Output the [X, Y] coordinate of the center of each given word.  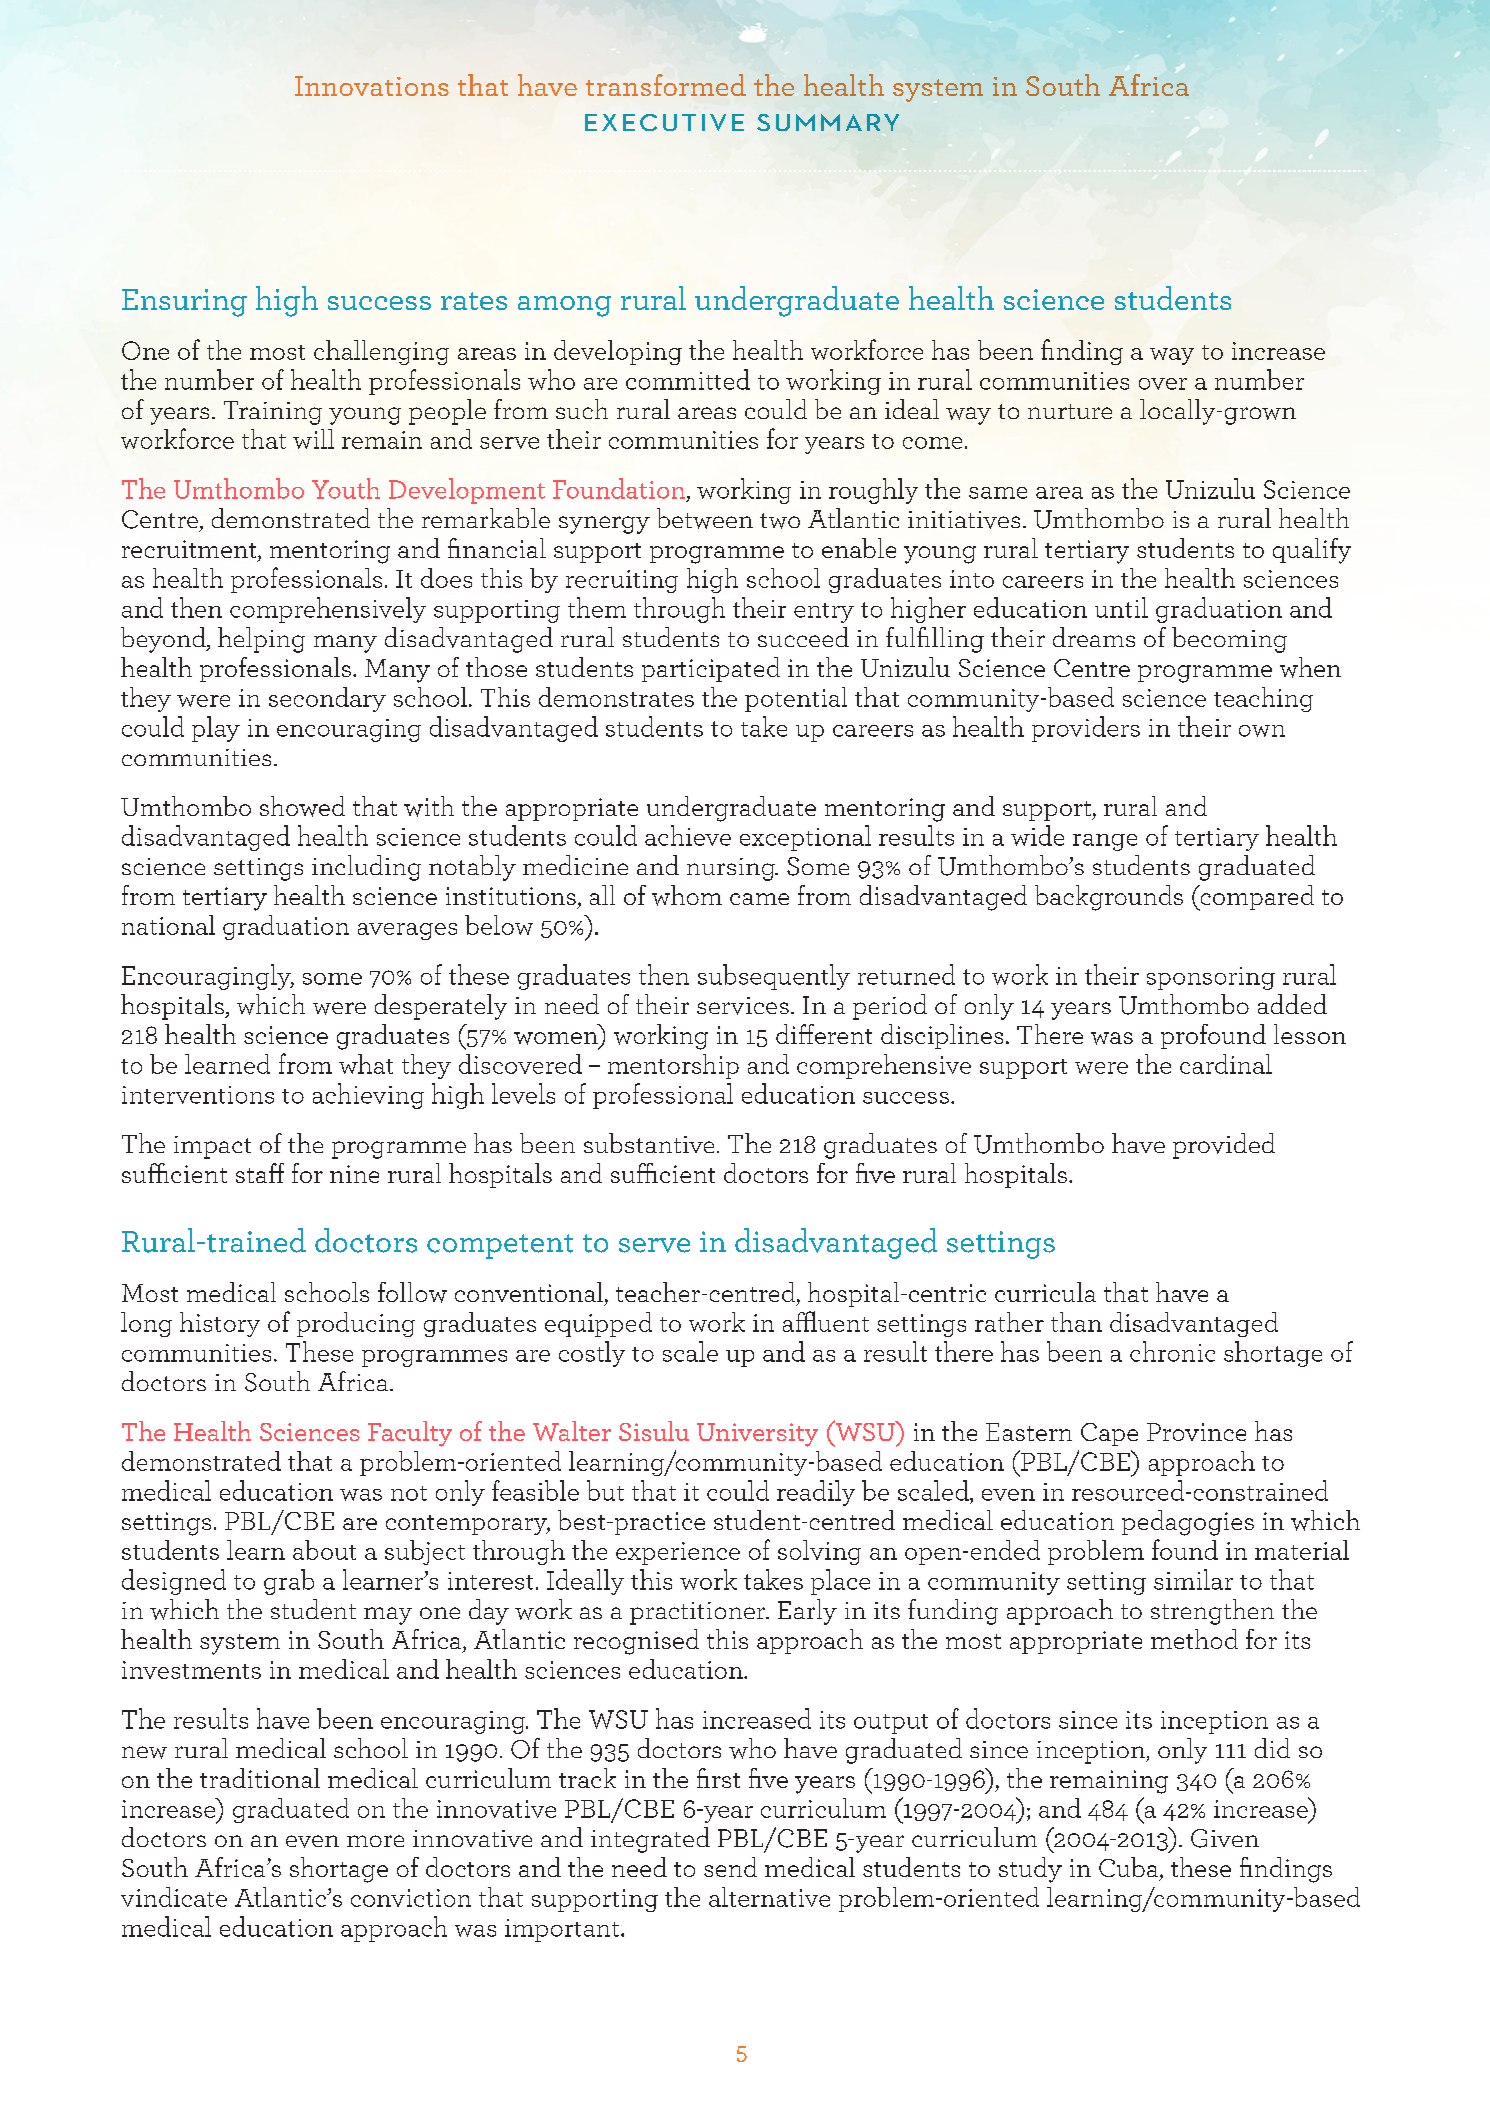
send [730, 1867]
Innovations [372, 86]
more [375, 1841]
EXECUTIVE [664, 122]
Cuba [1130, 1868]
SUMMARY [828, 122]
